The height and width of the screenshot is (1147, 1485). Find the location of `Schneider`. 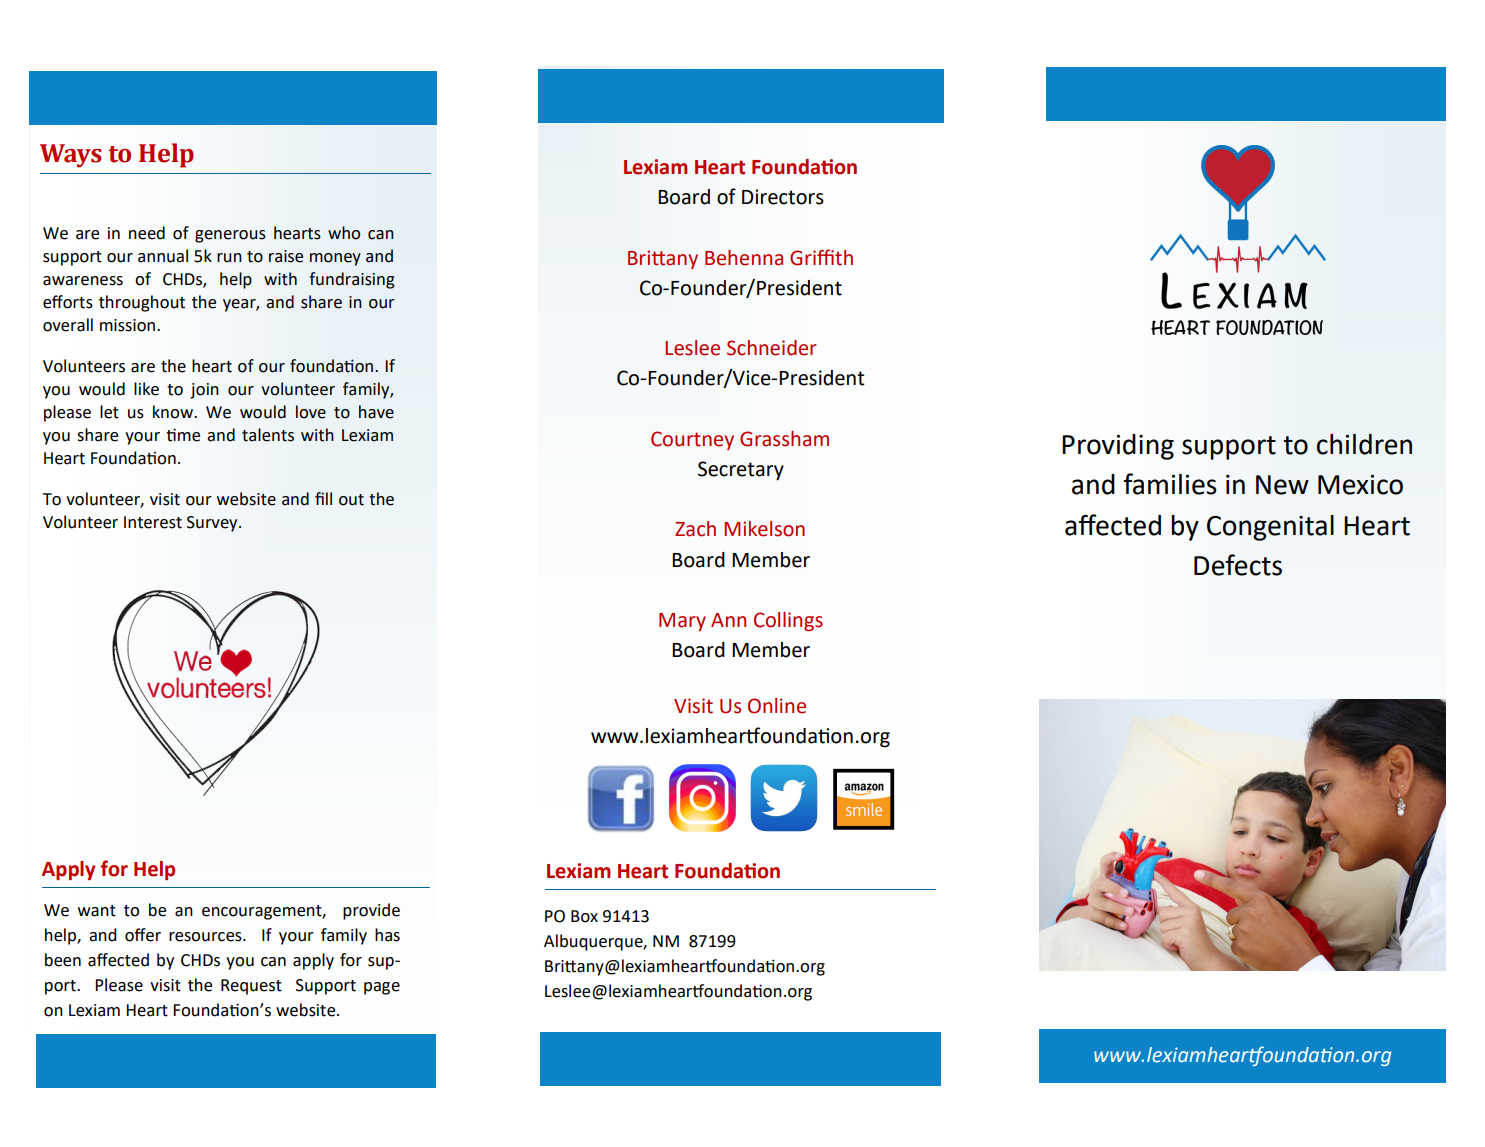

Schneider is located at coordinates (772, 348).
